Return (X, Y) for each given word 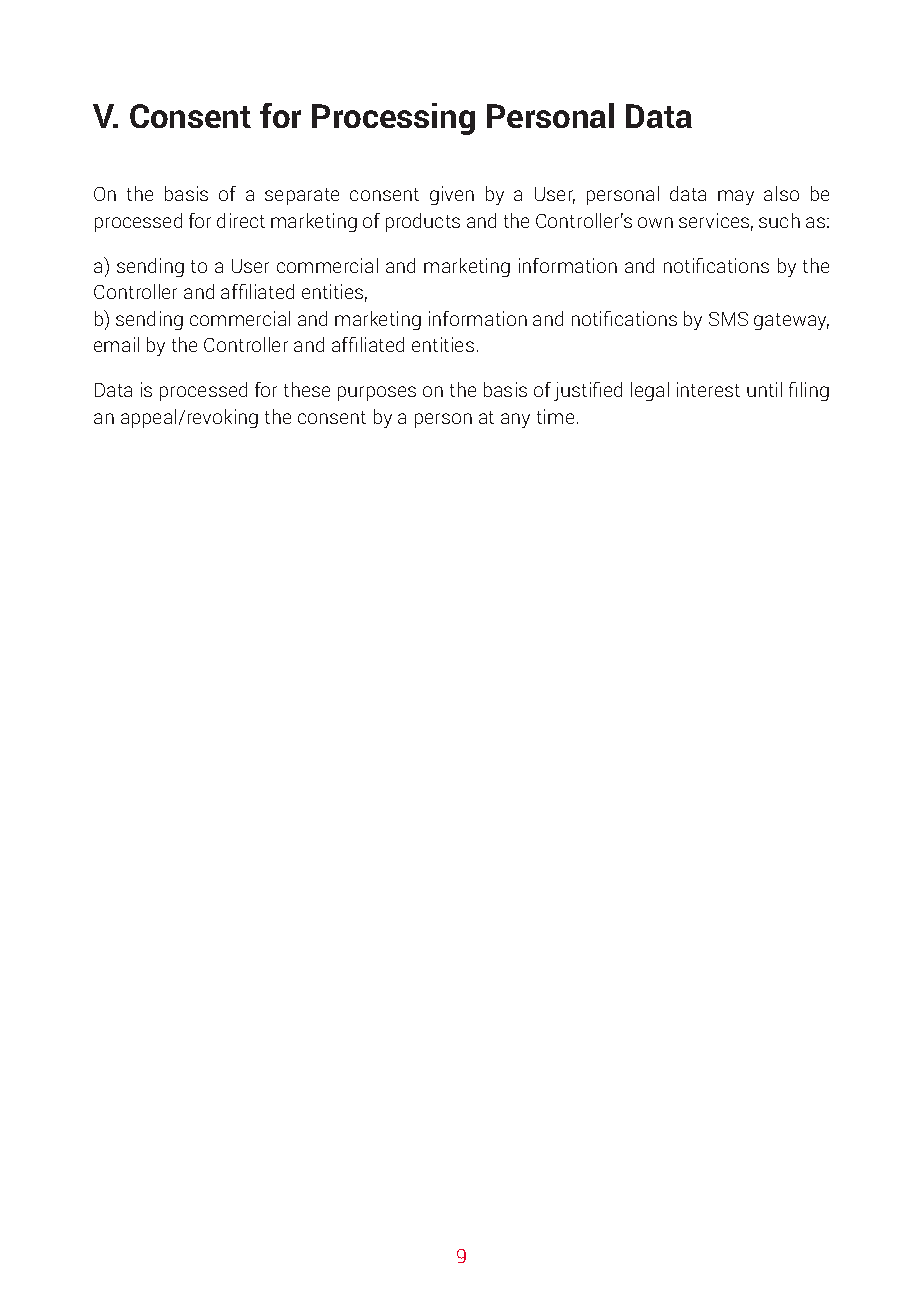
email (116, 344)
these (307, 389)
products (423, 222)
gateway (791, 321)
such (779, 220)
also (781, 193)
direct (241, 220)
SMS (728, 319)
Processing (393, 119)
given (452, 195)
